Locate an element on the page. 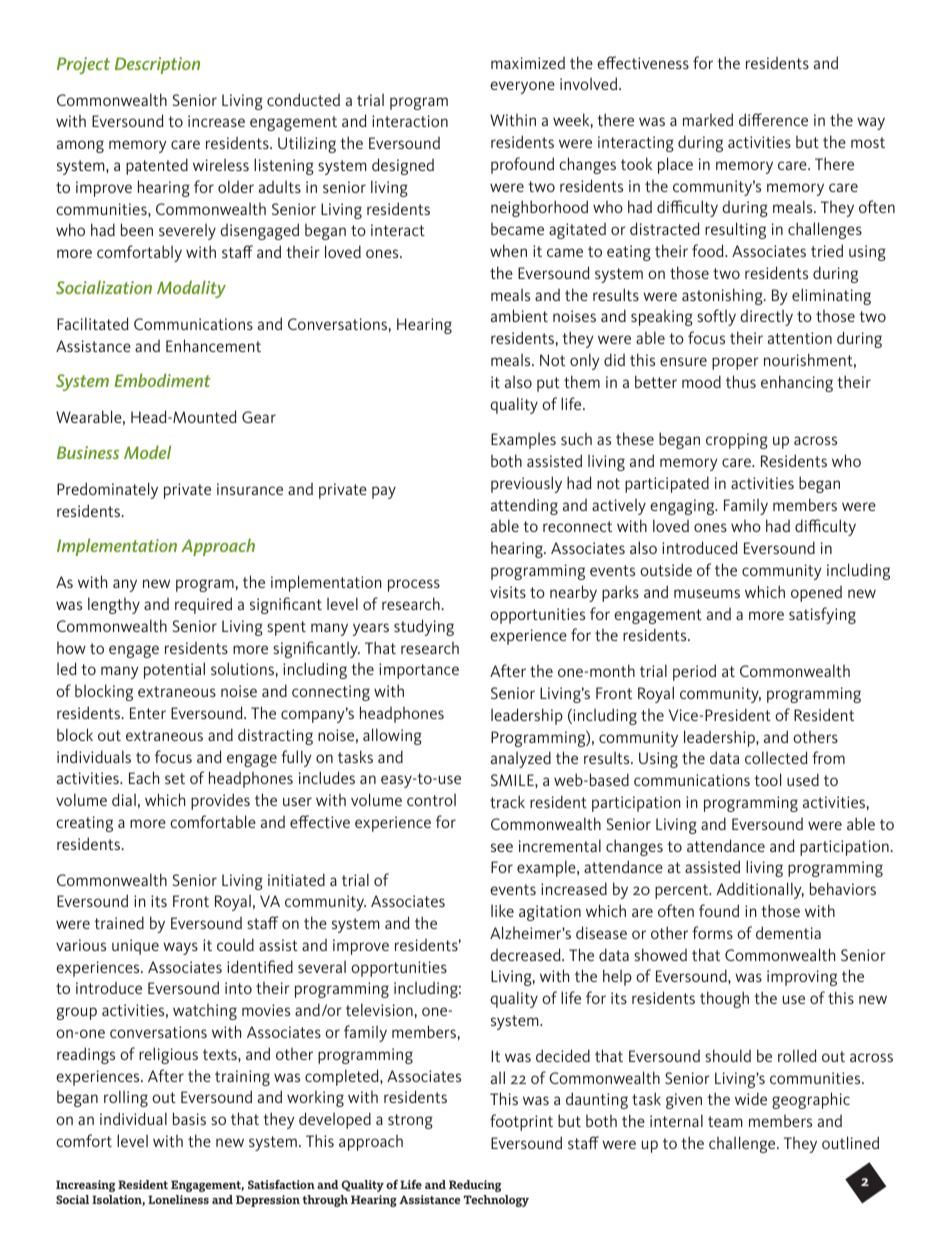  team is located at coordinates (725, 1121).
